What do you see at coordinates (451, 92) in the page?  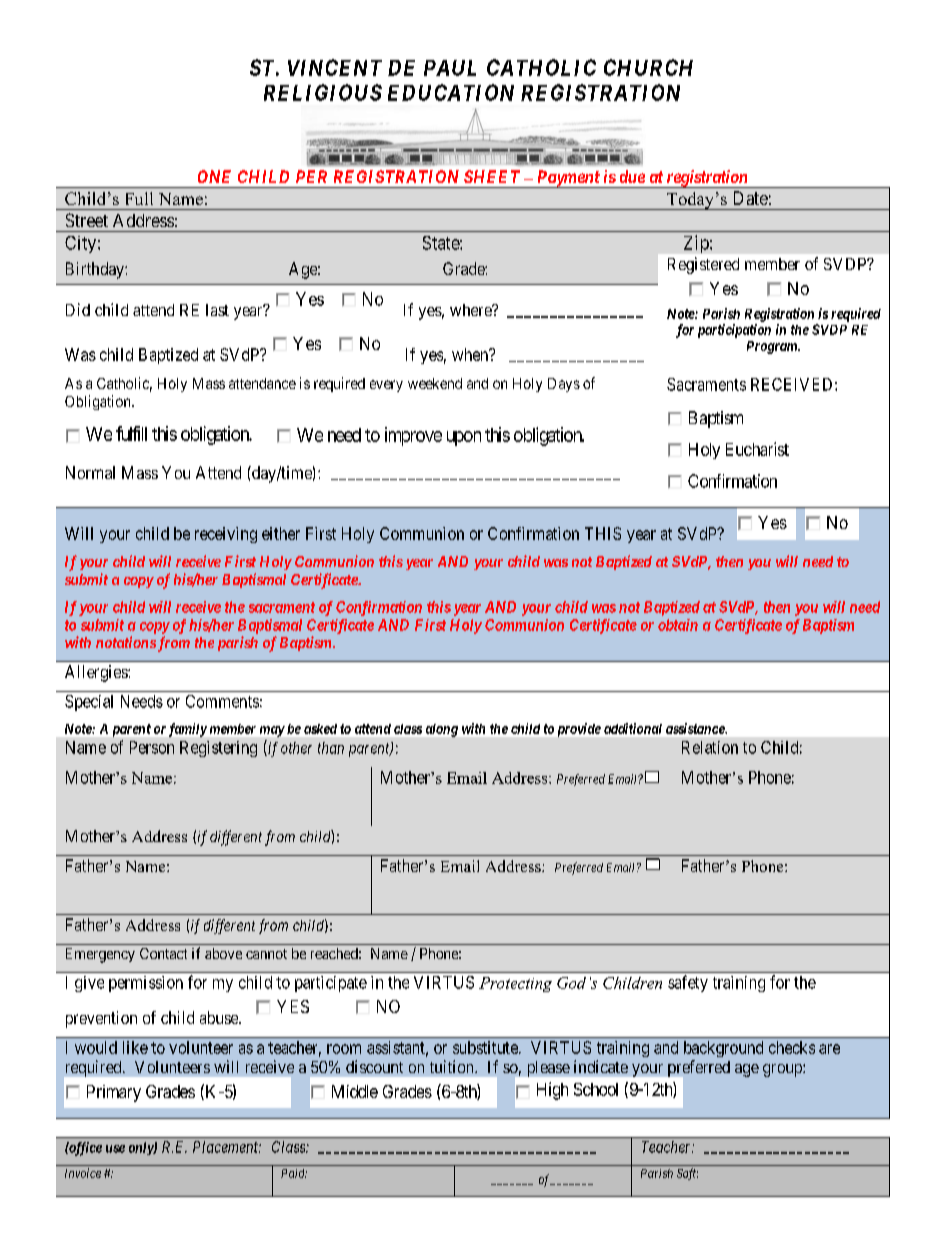 I see `EDUCATION` at bounding box center [451, 92].
